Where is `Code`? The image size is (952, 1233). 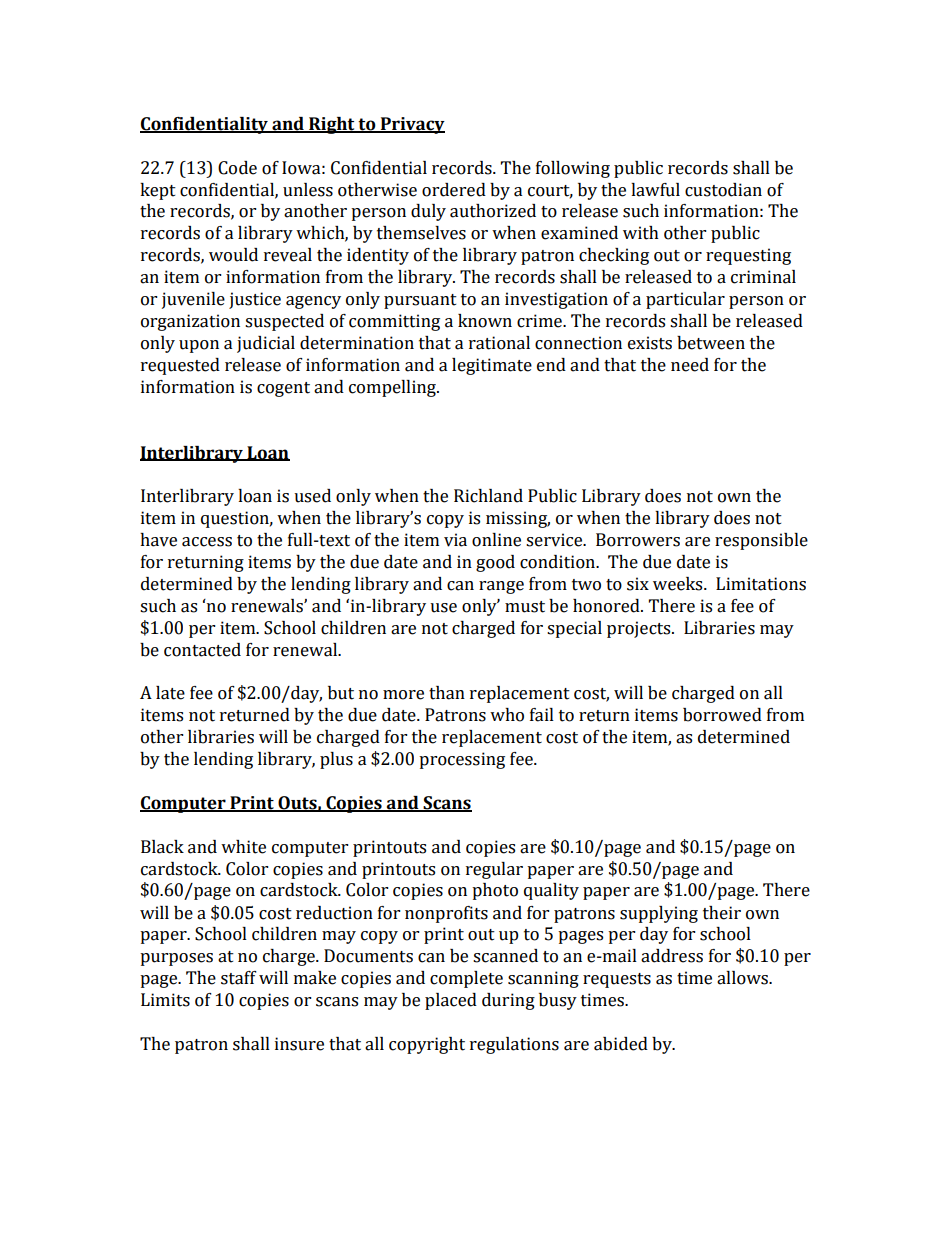
Code is located at coordinates (237, 168).
